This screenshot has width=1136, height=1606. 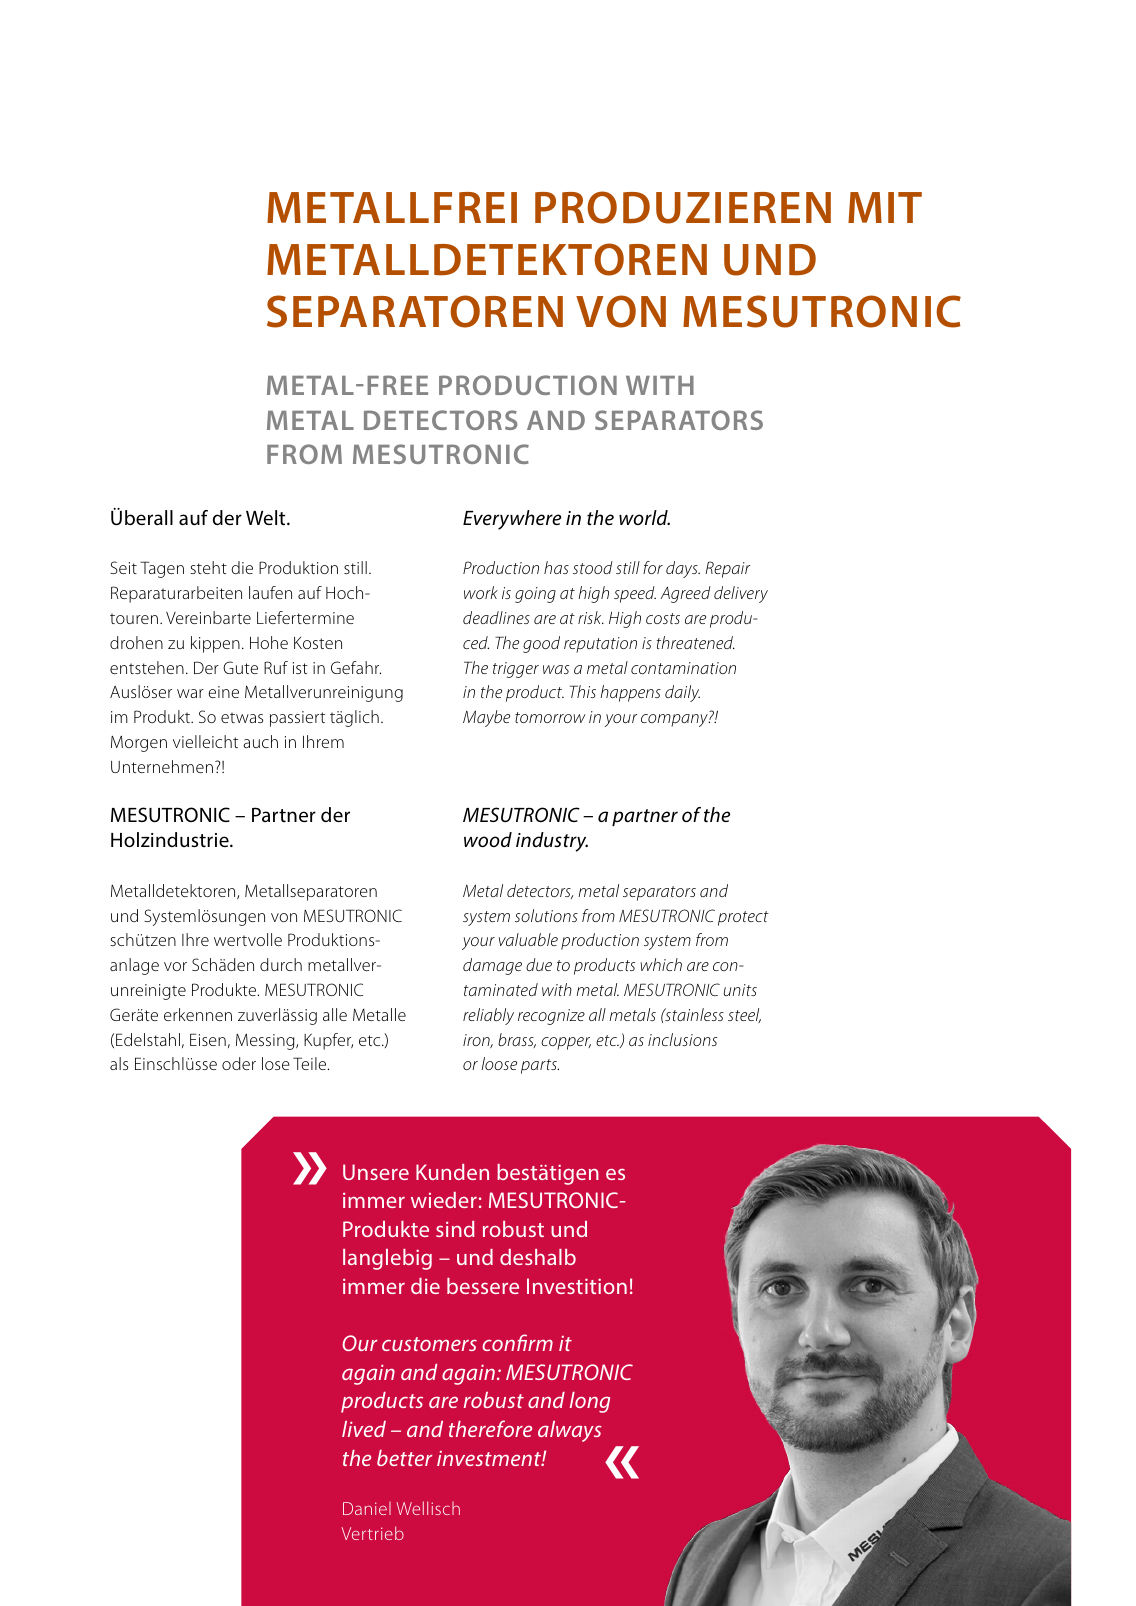 What do you see at coordinates (239, 1063) in the screenshot?
I see `oder` at bounding box center [239, 1063].
